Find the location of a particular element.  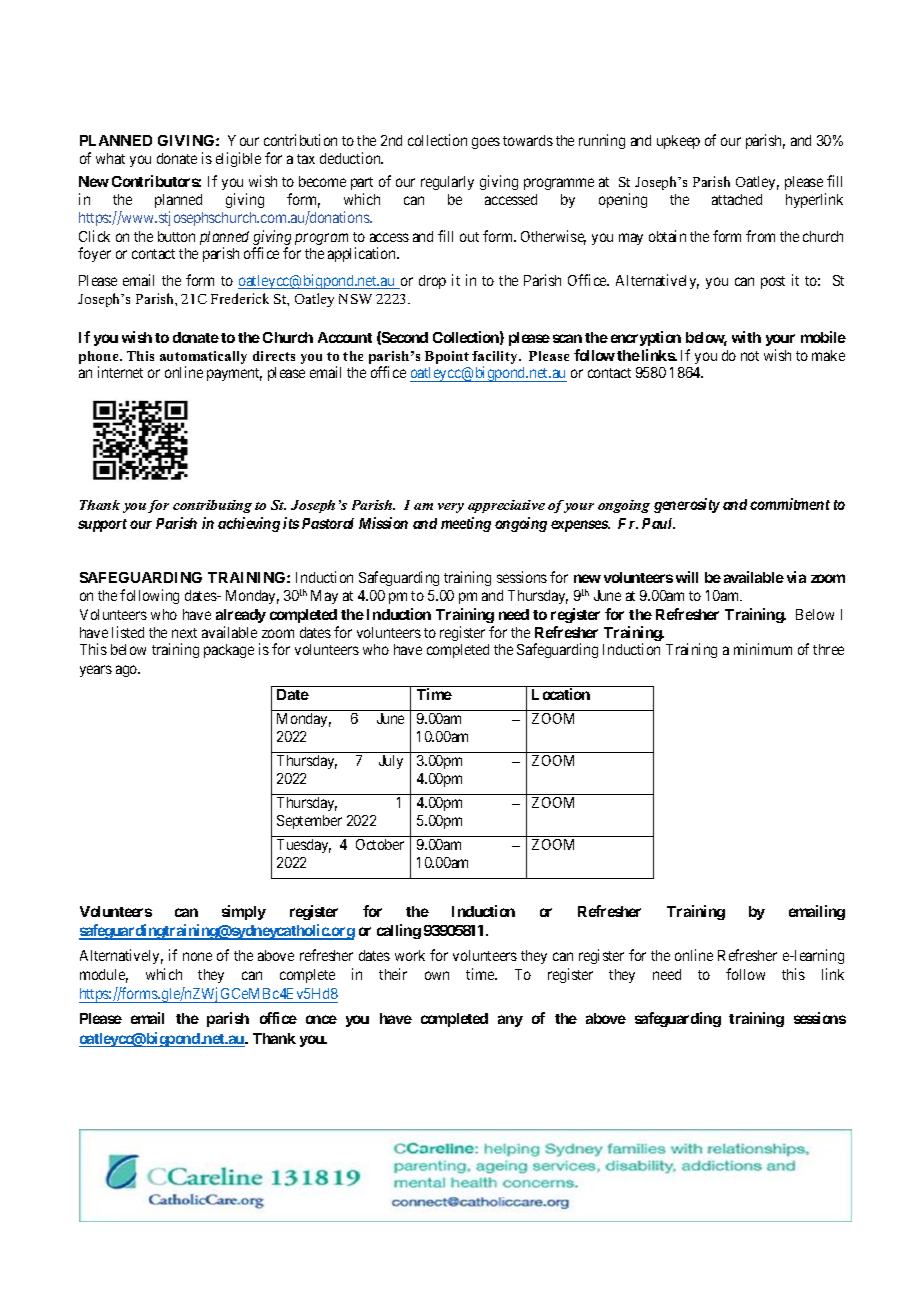

own is located at coordinates (437, 975).
